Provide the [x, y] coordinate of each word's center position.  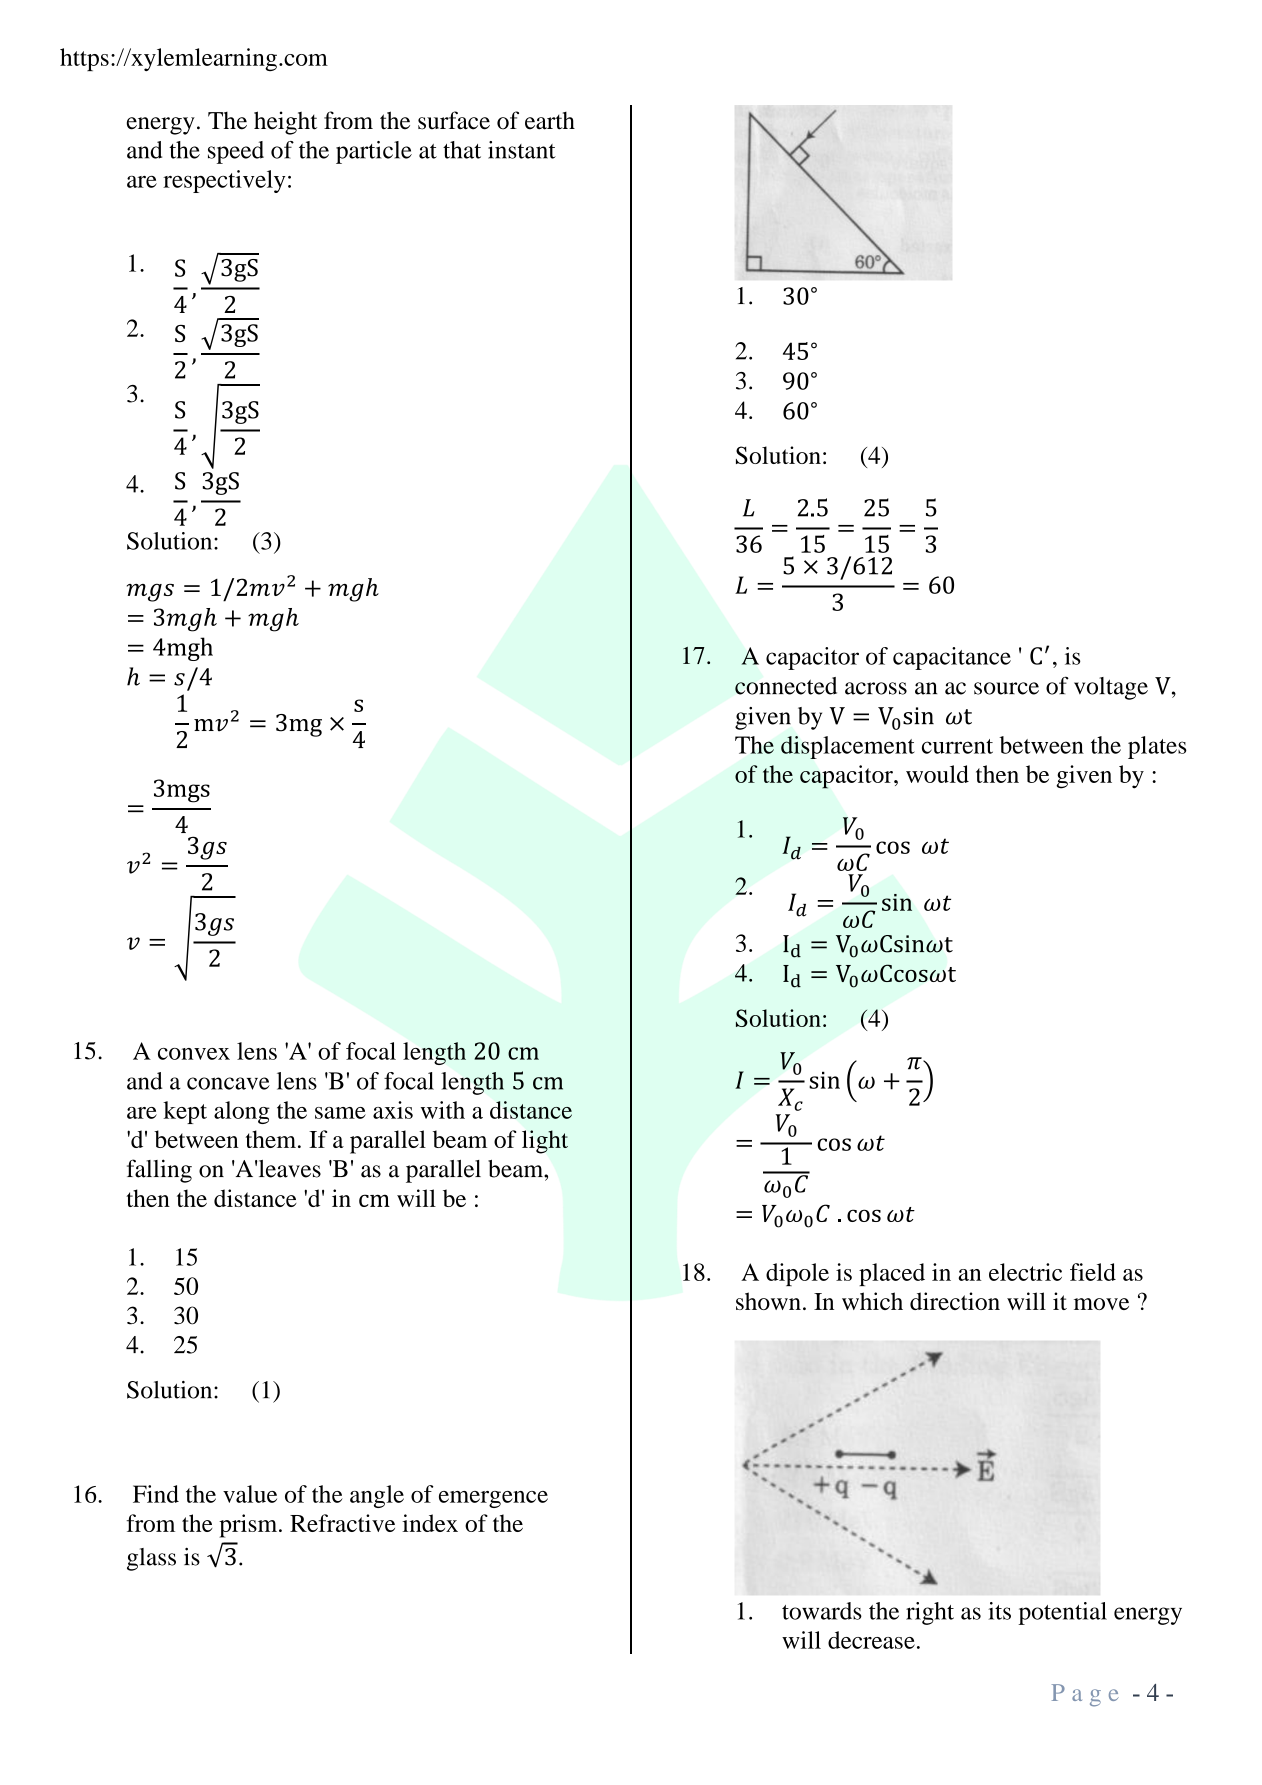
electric [1025, 1272]
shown [768, 1301]
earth [550, 121]
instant [522, 150]
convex [194, 1054]
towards [822, 1611]
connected [786, 686]
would [937, 774]
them [271, 1139]
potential [1062, 1613]
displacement [848, 747]
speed [236, 152]
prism [249, 1526]
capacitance [952, 658]
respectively [224, 181]
